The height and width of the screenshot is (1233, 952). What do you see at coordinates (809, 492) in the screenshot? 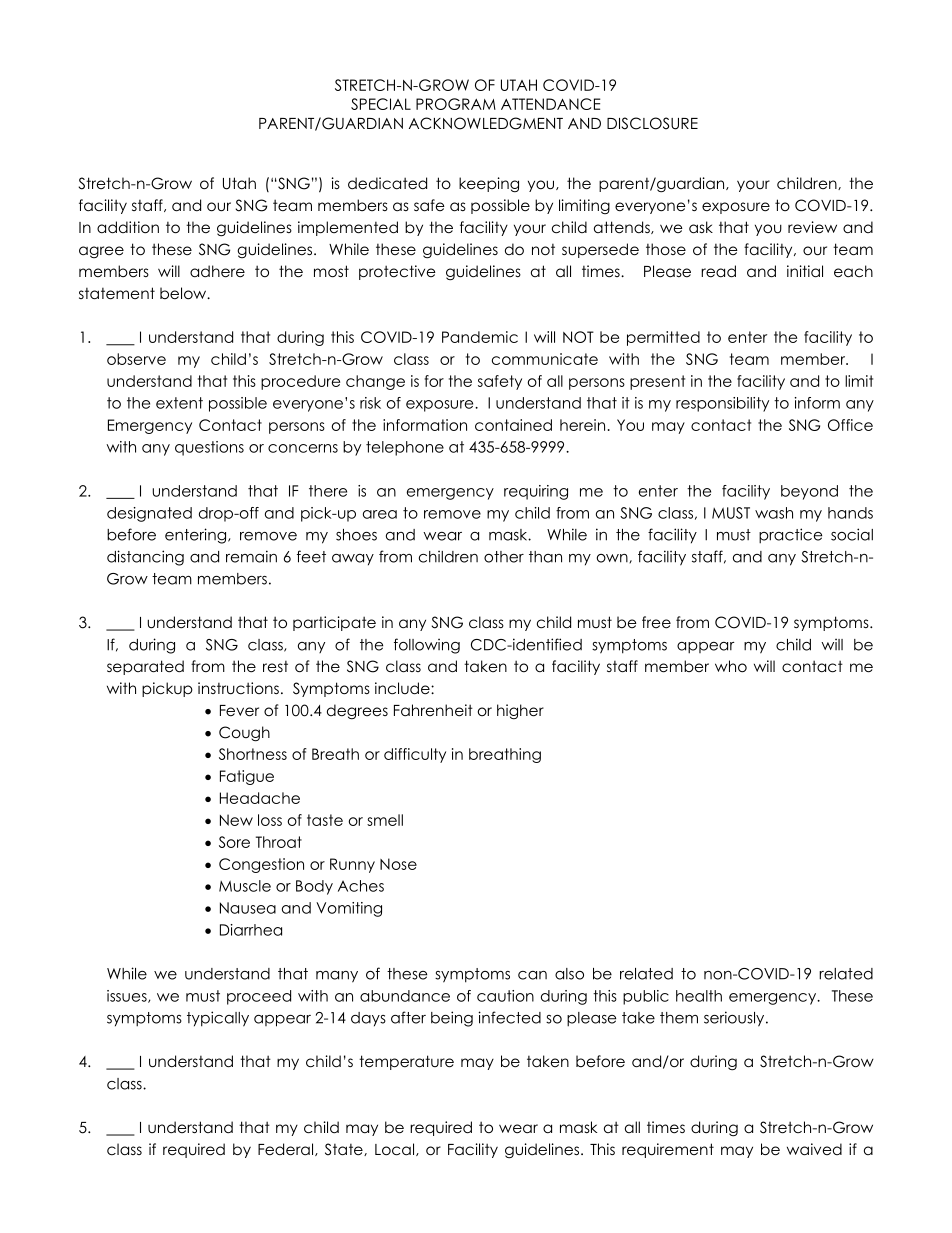
I see `beyond` at bounding box center [809, 492].
